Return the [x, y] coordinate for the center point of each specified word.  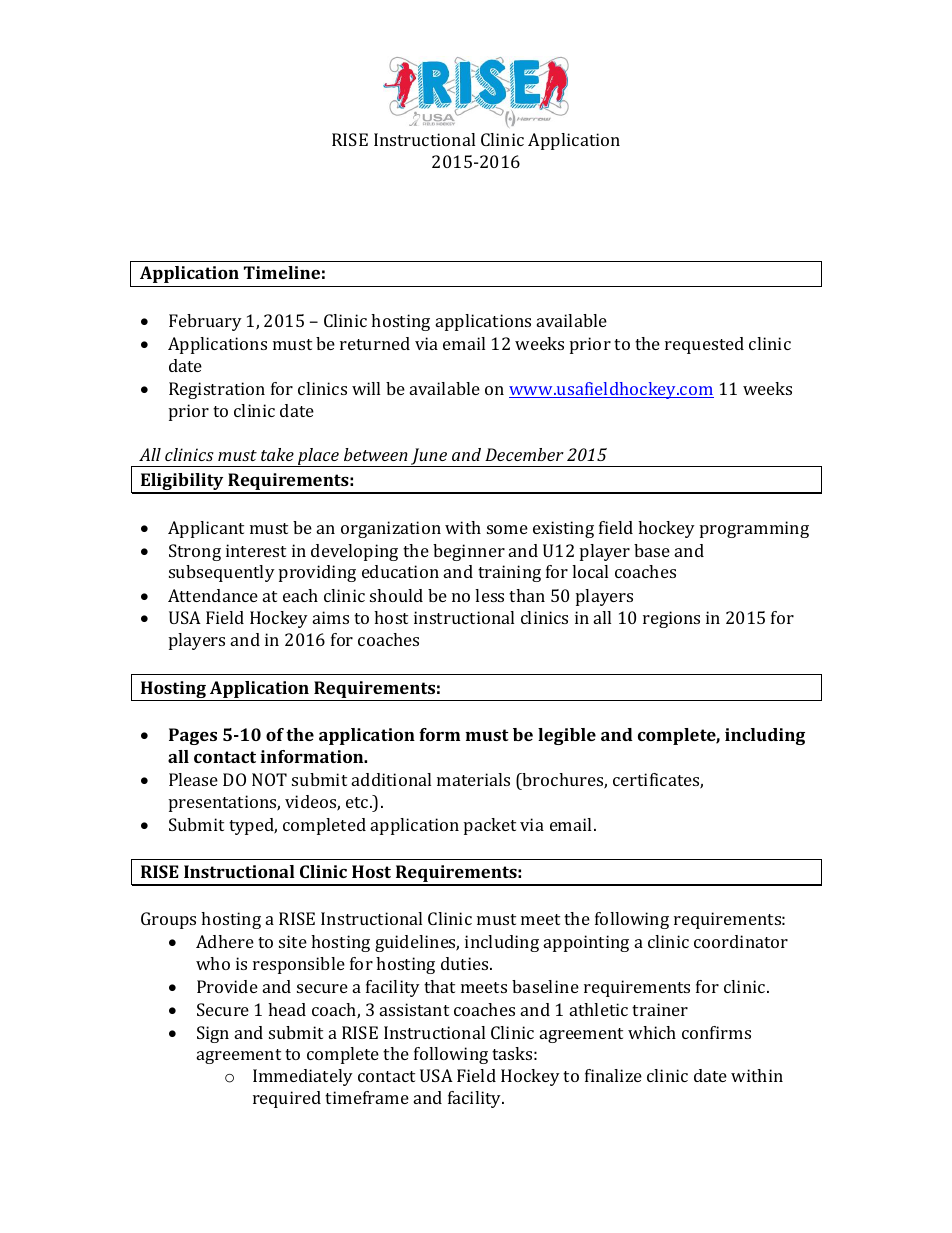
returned [375, 343]
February [205, 322]
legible [567, 736]
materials [473, 779]
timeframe [367, 1097]
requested [704, 345]
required [287, 1099]
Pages [193, 736]
